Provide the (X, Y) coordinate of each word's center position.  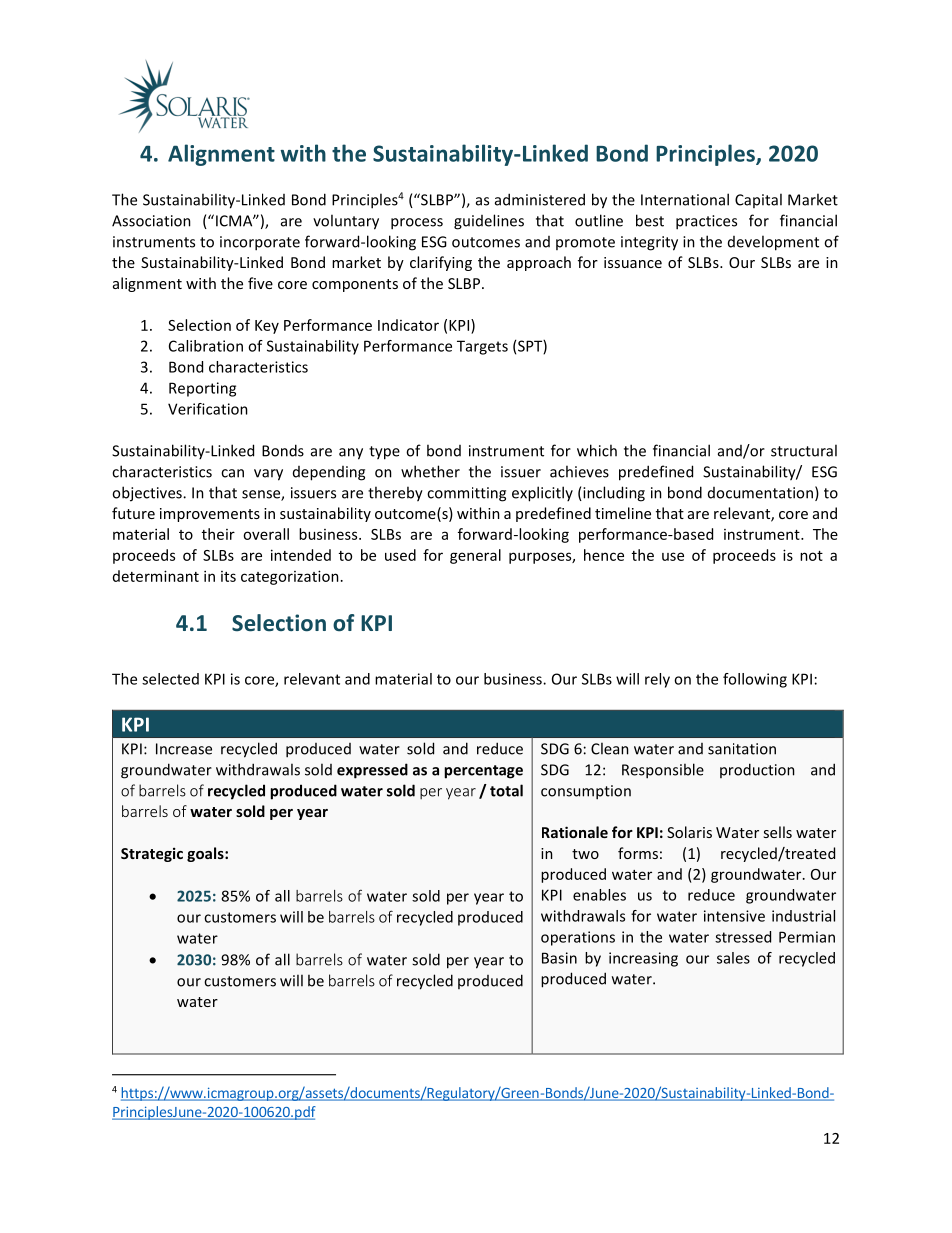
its (228, 576)
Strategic (152, 854)
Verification (208, 409)
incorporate (260, 243)
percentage (483, 772)
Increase (184, 749)
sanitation (742, 749)
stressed (743, 937)
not (811, 556)
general (475, 556)
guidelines (489, 222)
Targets (482, 347)
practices (706, 222)
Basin (559, 958)
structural (804, 450)
